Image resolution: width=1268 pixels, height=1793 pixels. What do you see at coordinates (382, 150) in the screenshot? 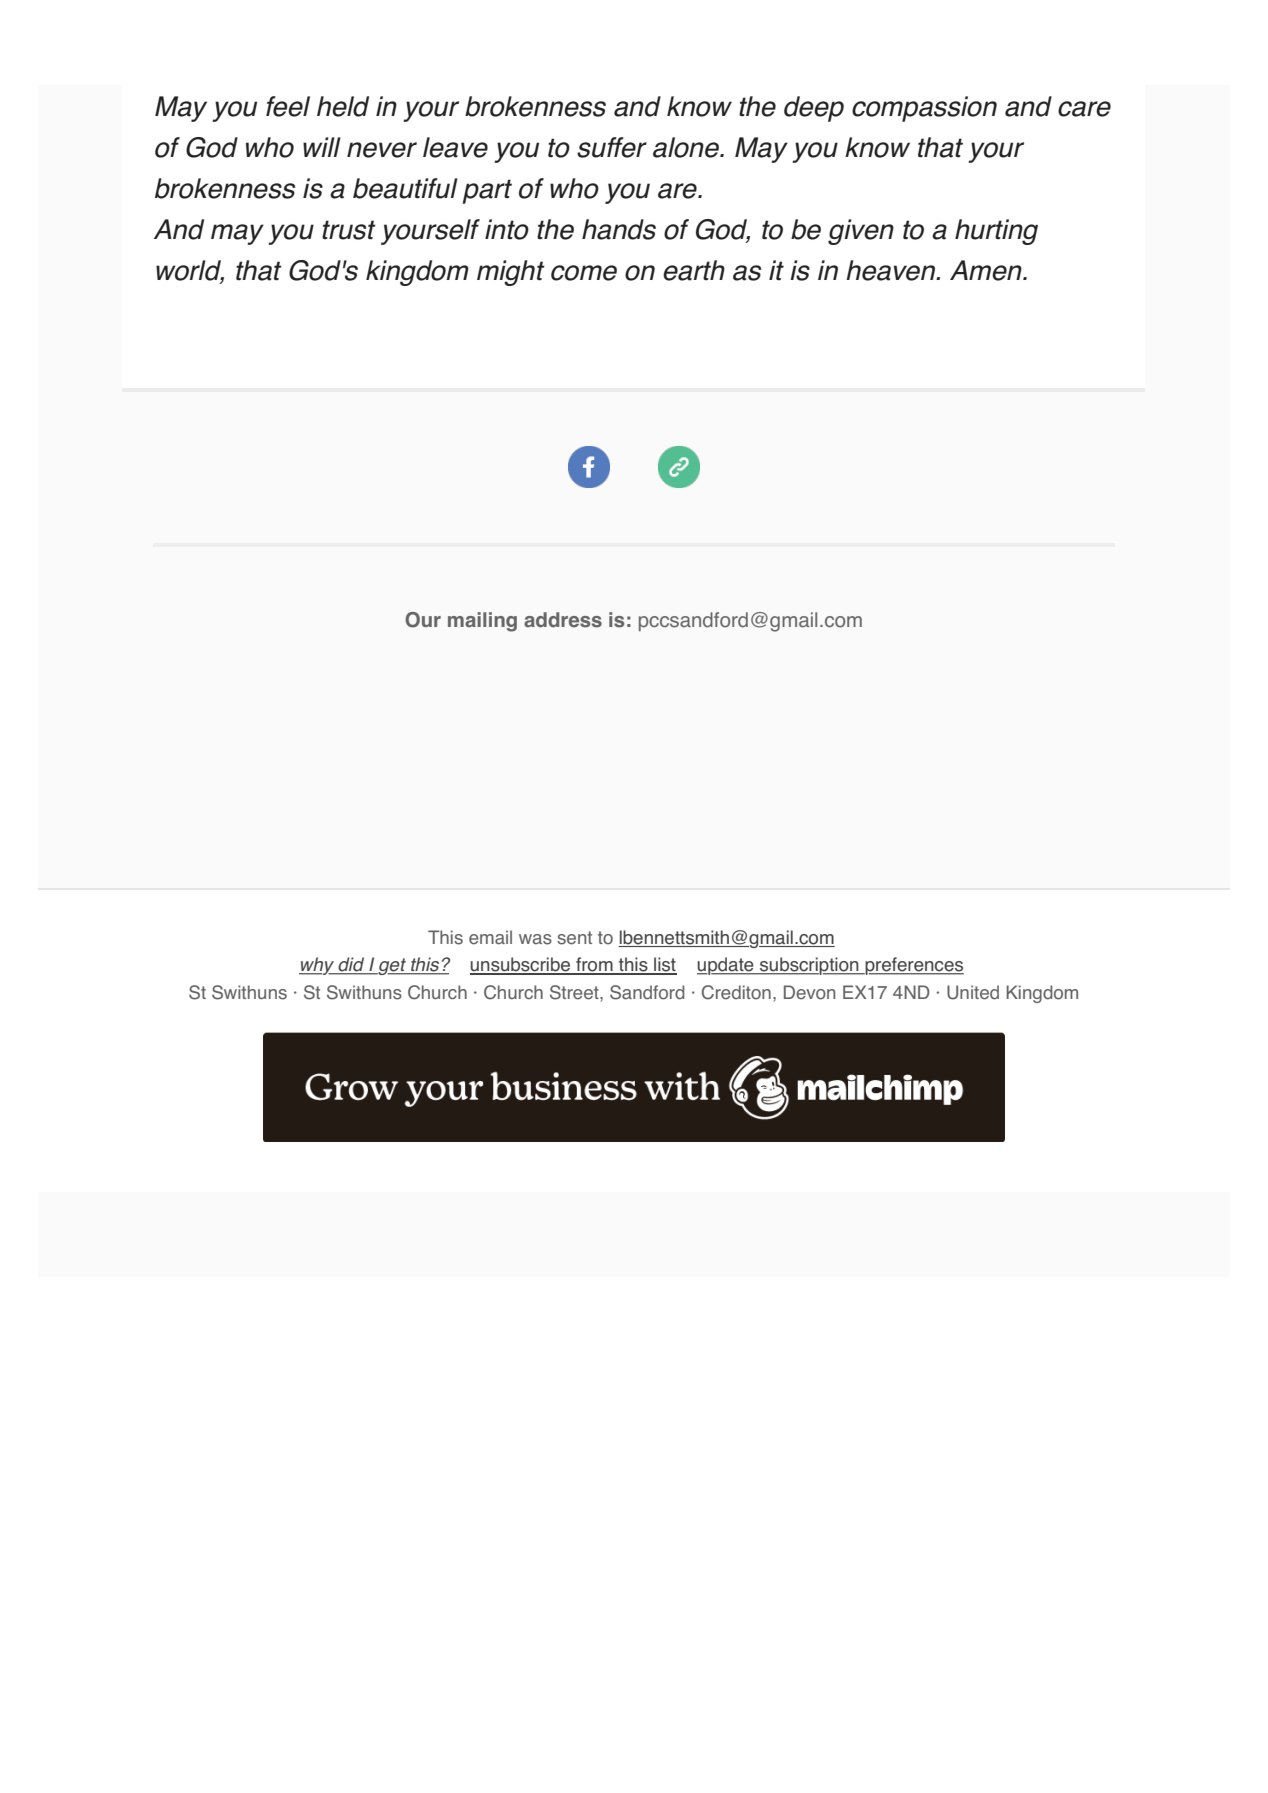
I see `never` at bounding box center [382, 150].
